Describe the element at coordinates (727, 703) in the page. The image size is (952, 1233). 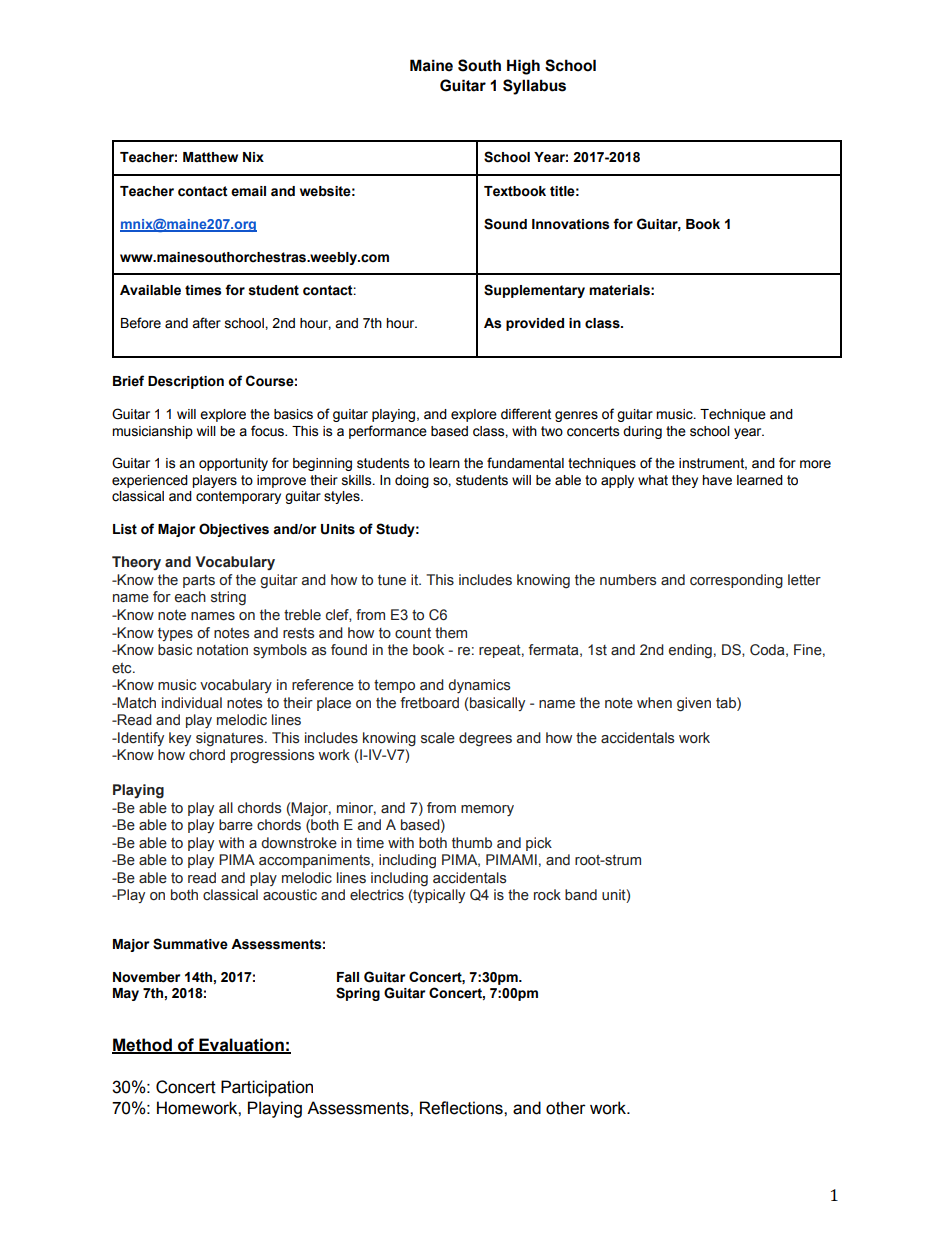
I see `tab` at that location.
